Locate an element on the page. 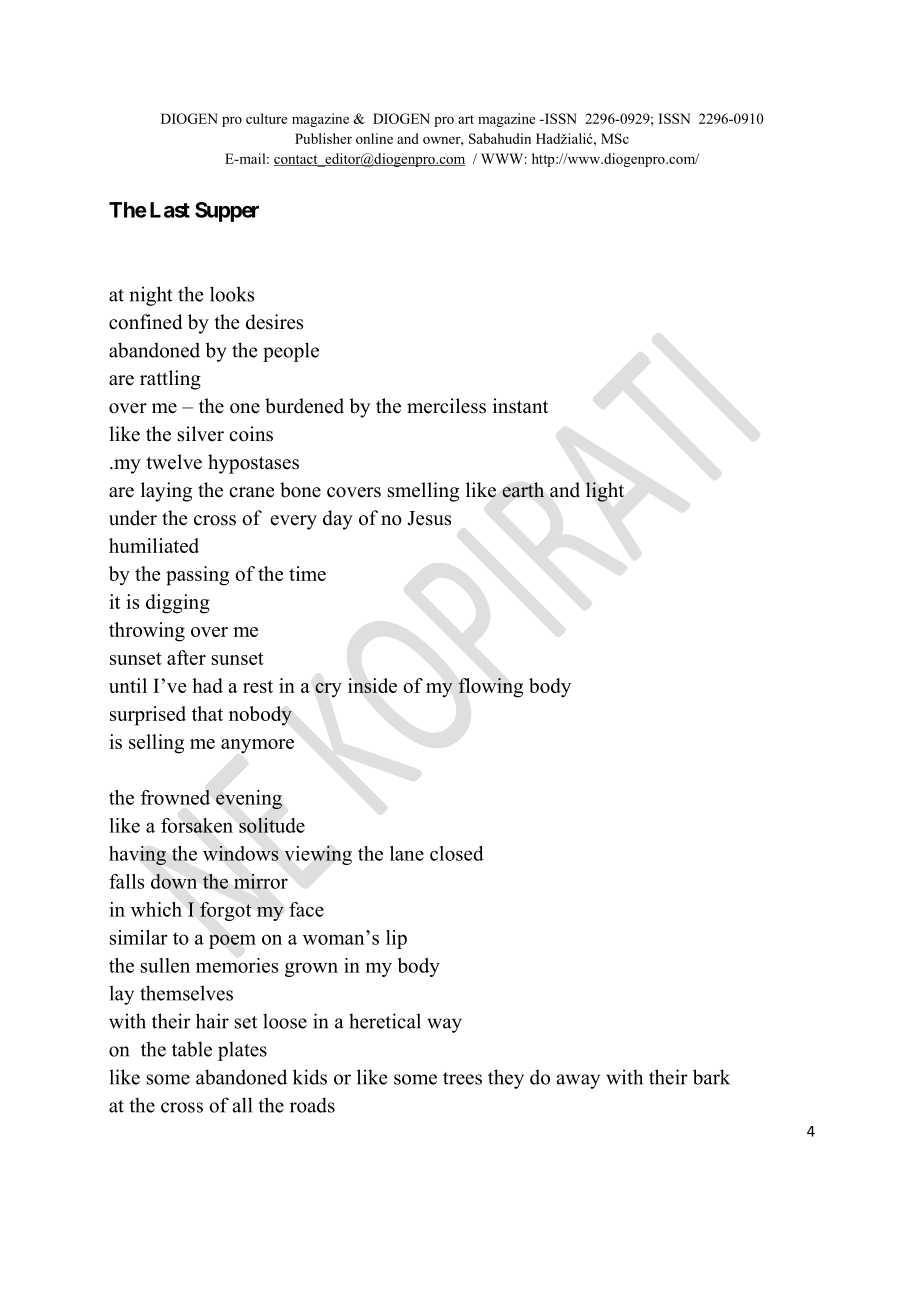 The width and height of the image is (924, 1308). rattling is located at coordinates (170, 380).
